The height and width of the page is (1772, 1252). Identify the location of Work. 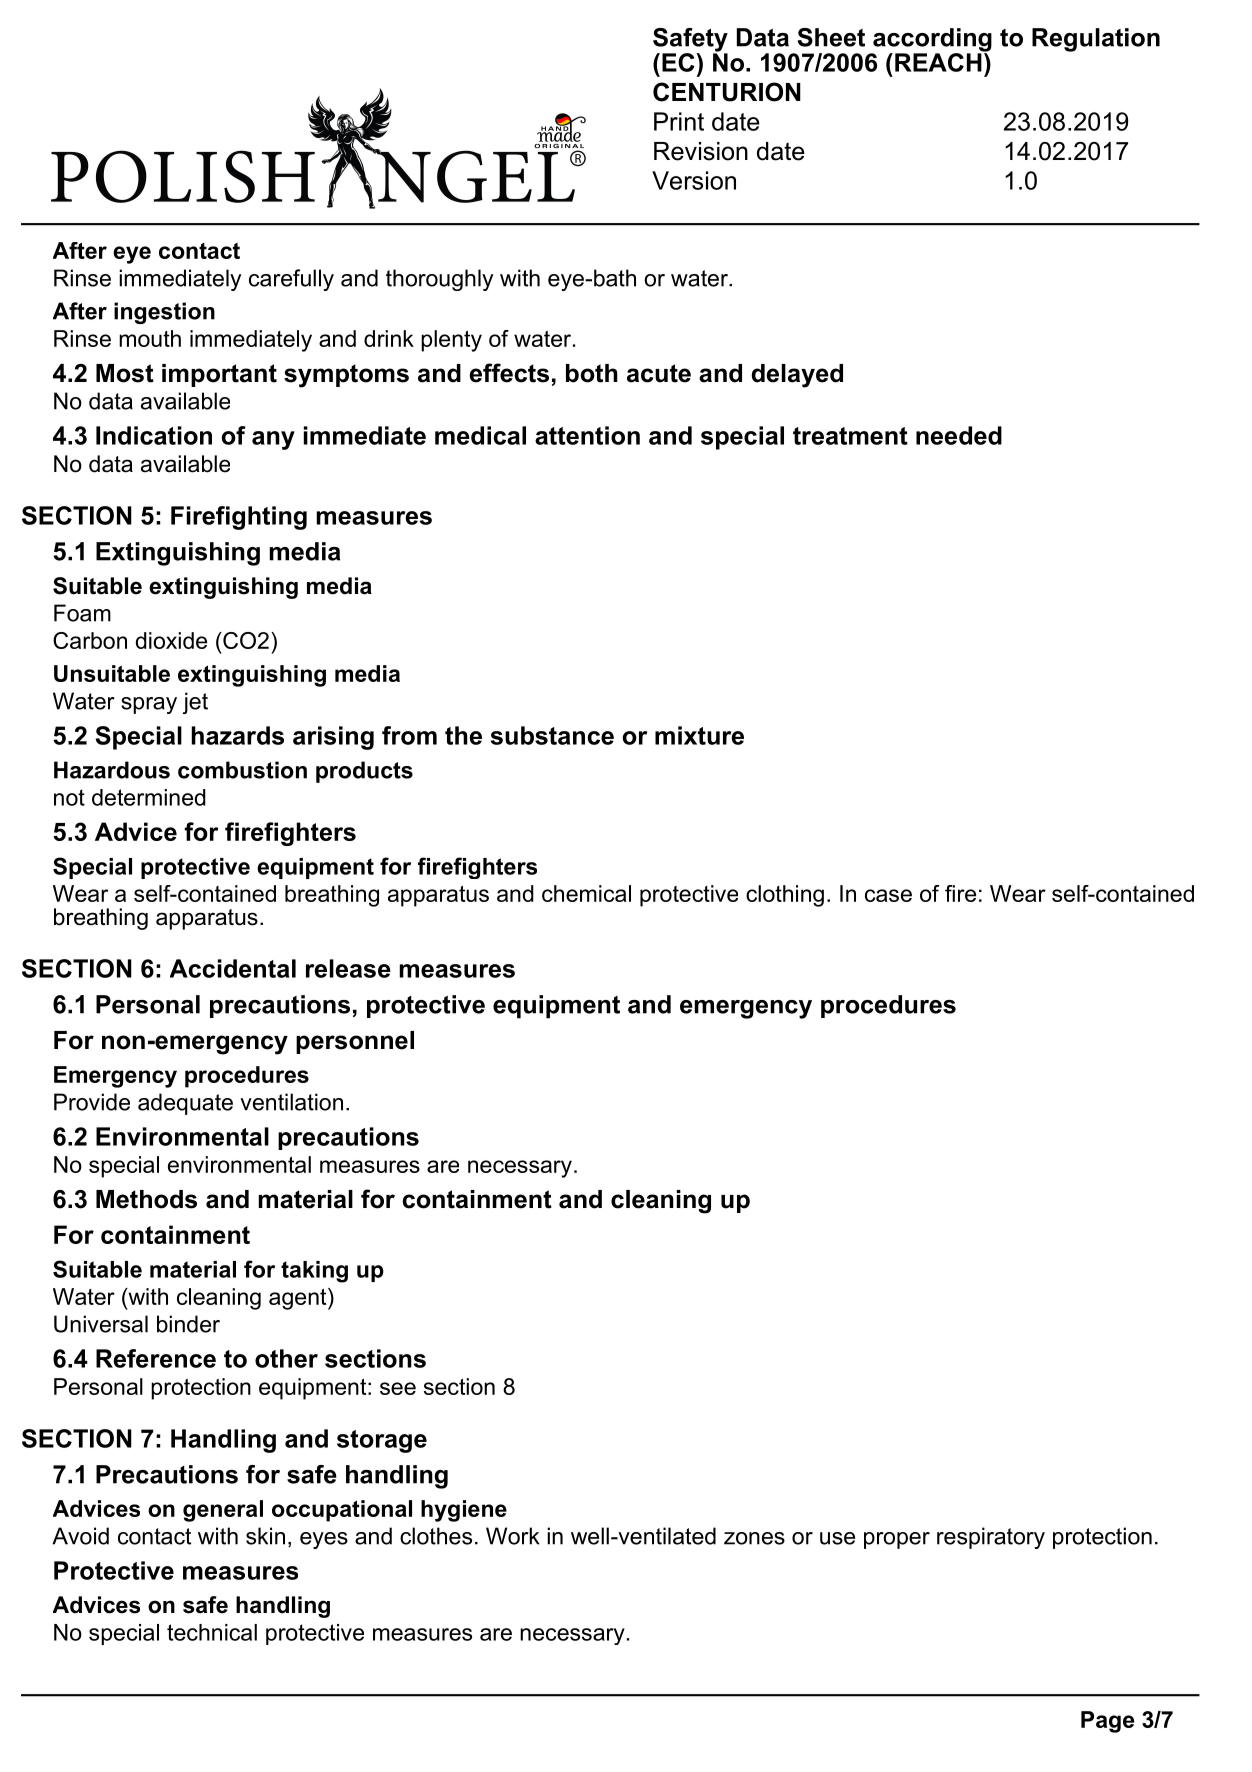
(513, 1536).
